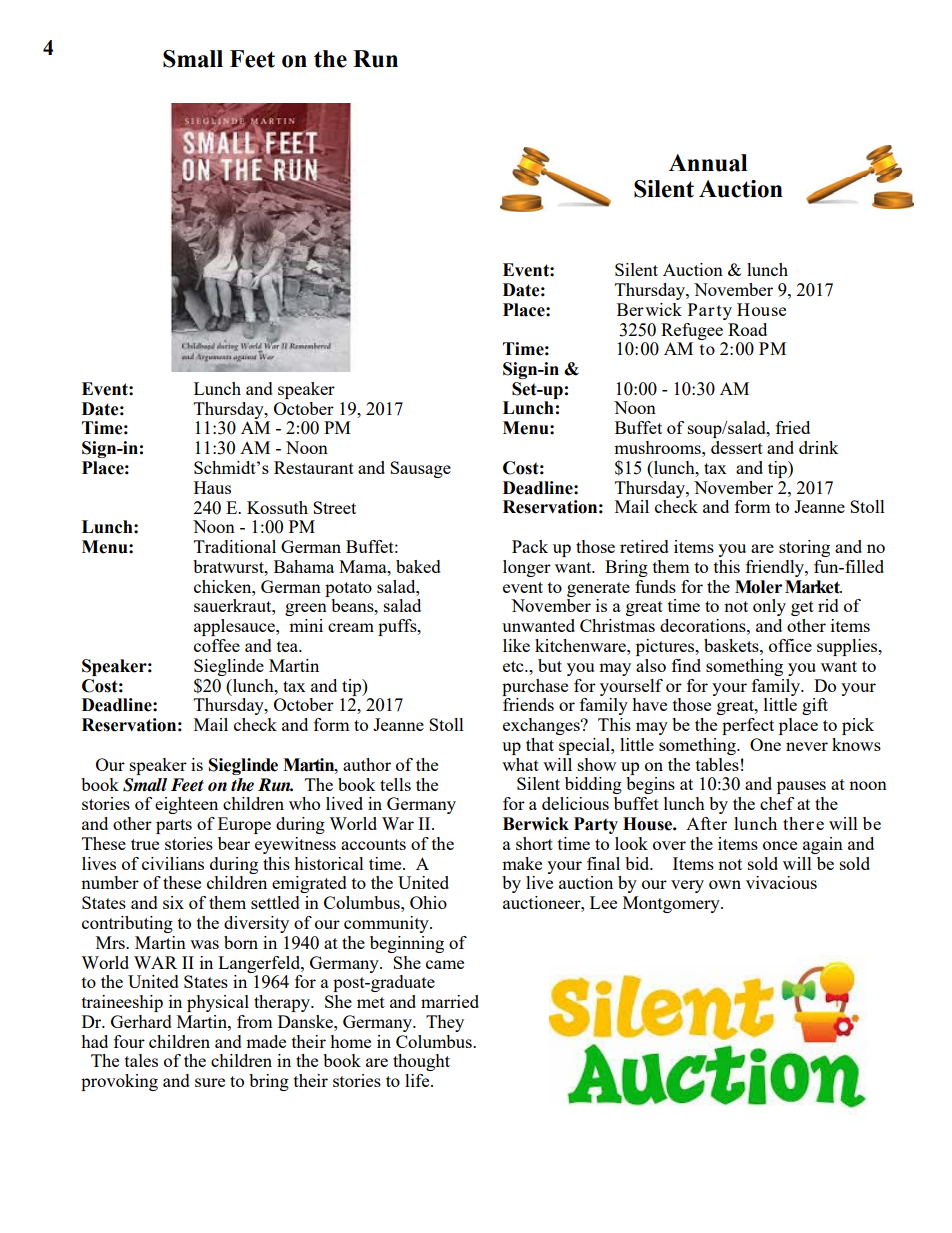 This page has width=952, height=1233. Describe the element at coordinates (174, 826) in the page. I see `parts` at that location.
